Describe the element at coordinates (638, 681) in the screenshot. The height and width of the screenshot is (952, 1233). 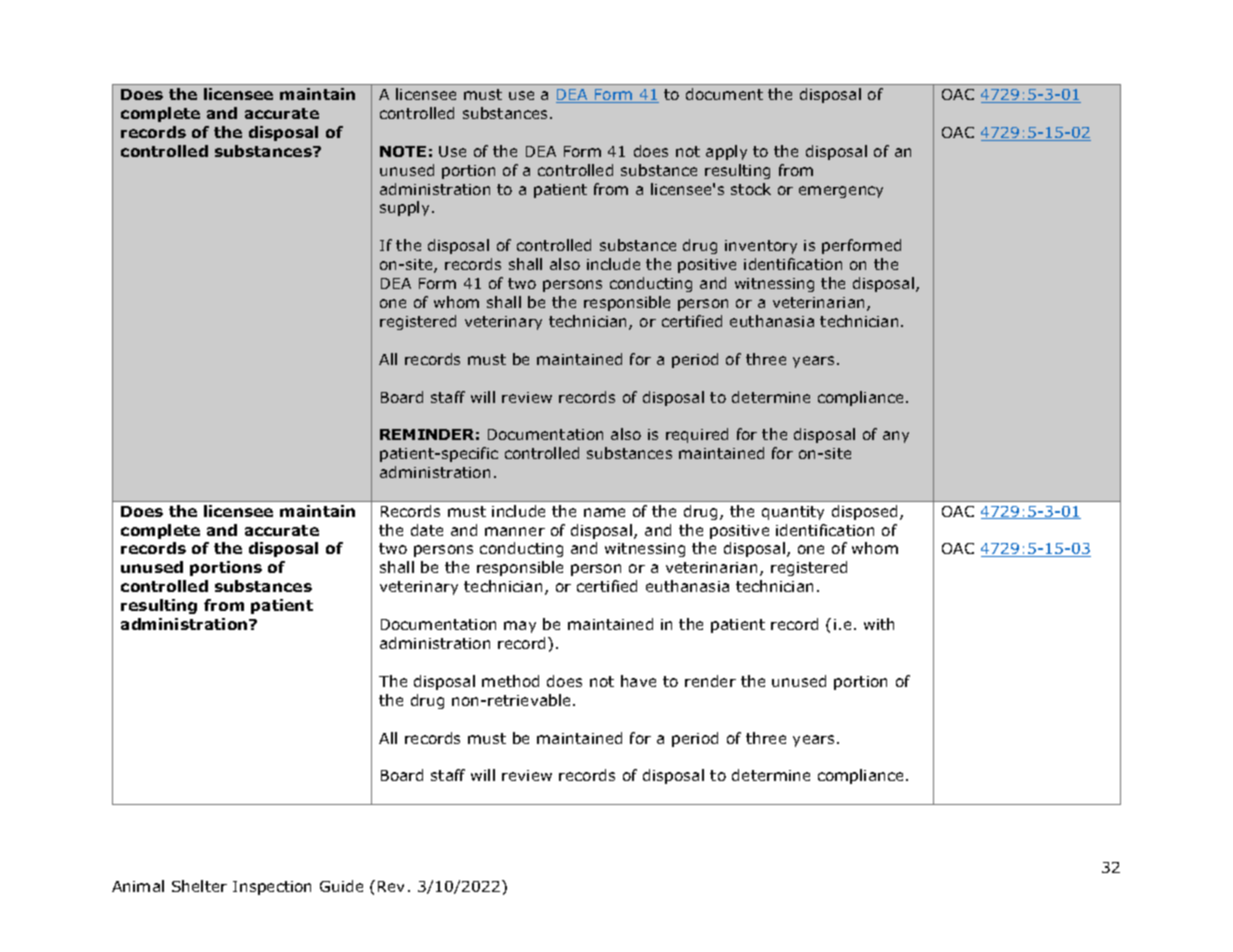
I see `have` at that location.
